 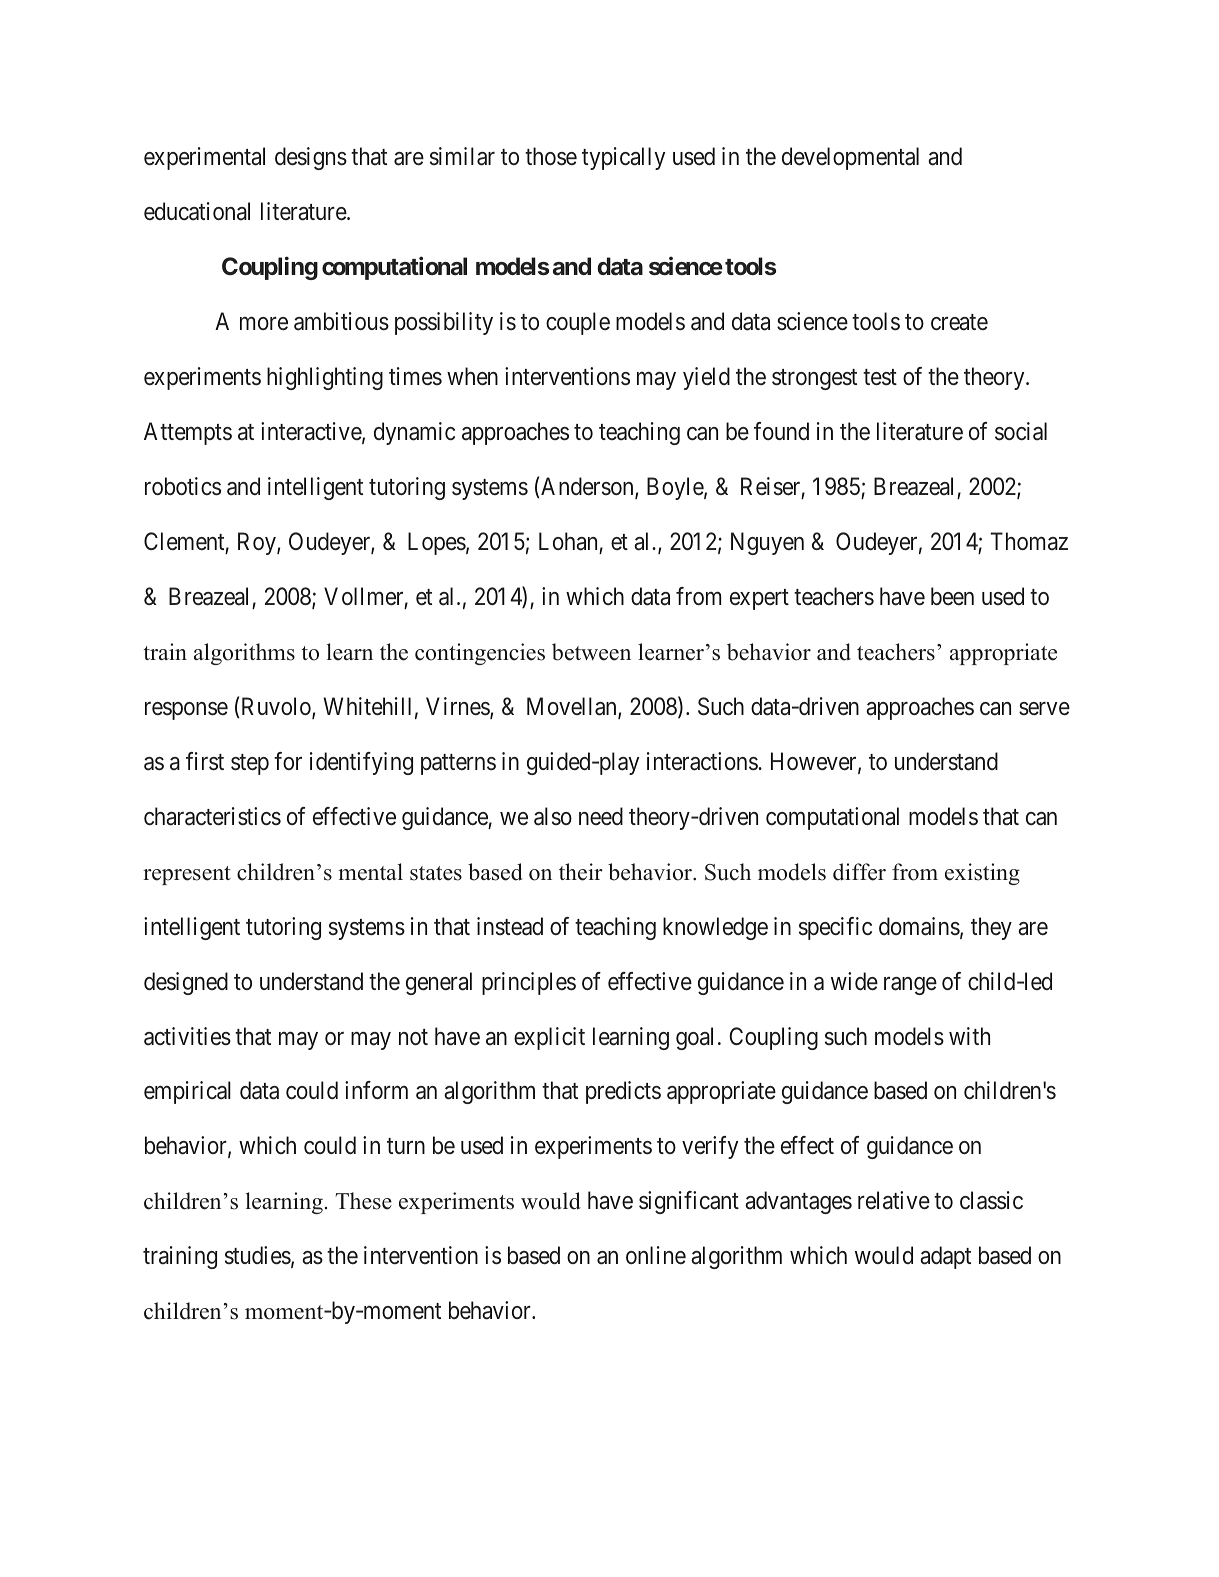 What do you see at coordinates (945, 1257) in the screenshot?
I see `adapt` at bounding box center [945, 1257].
